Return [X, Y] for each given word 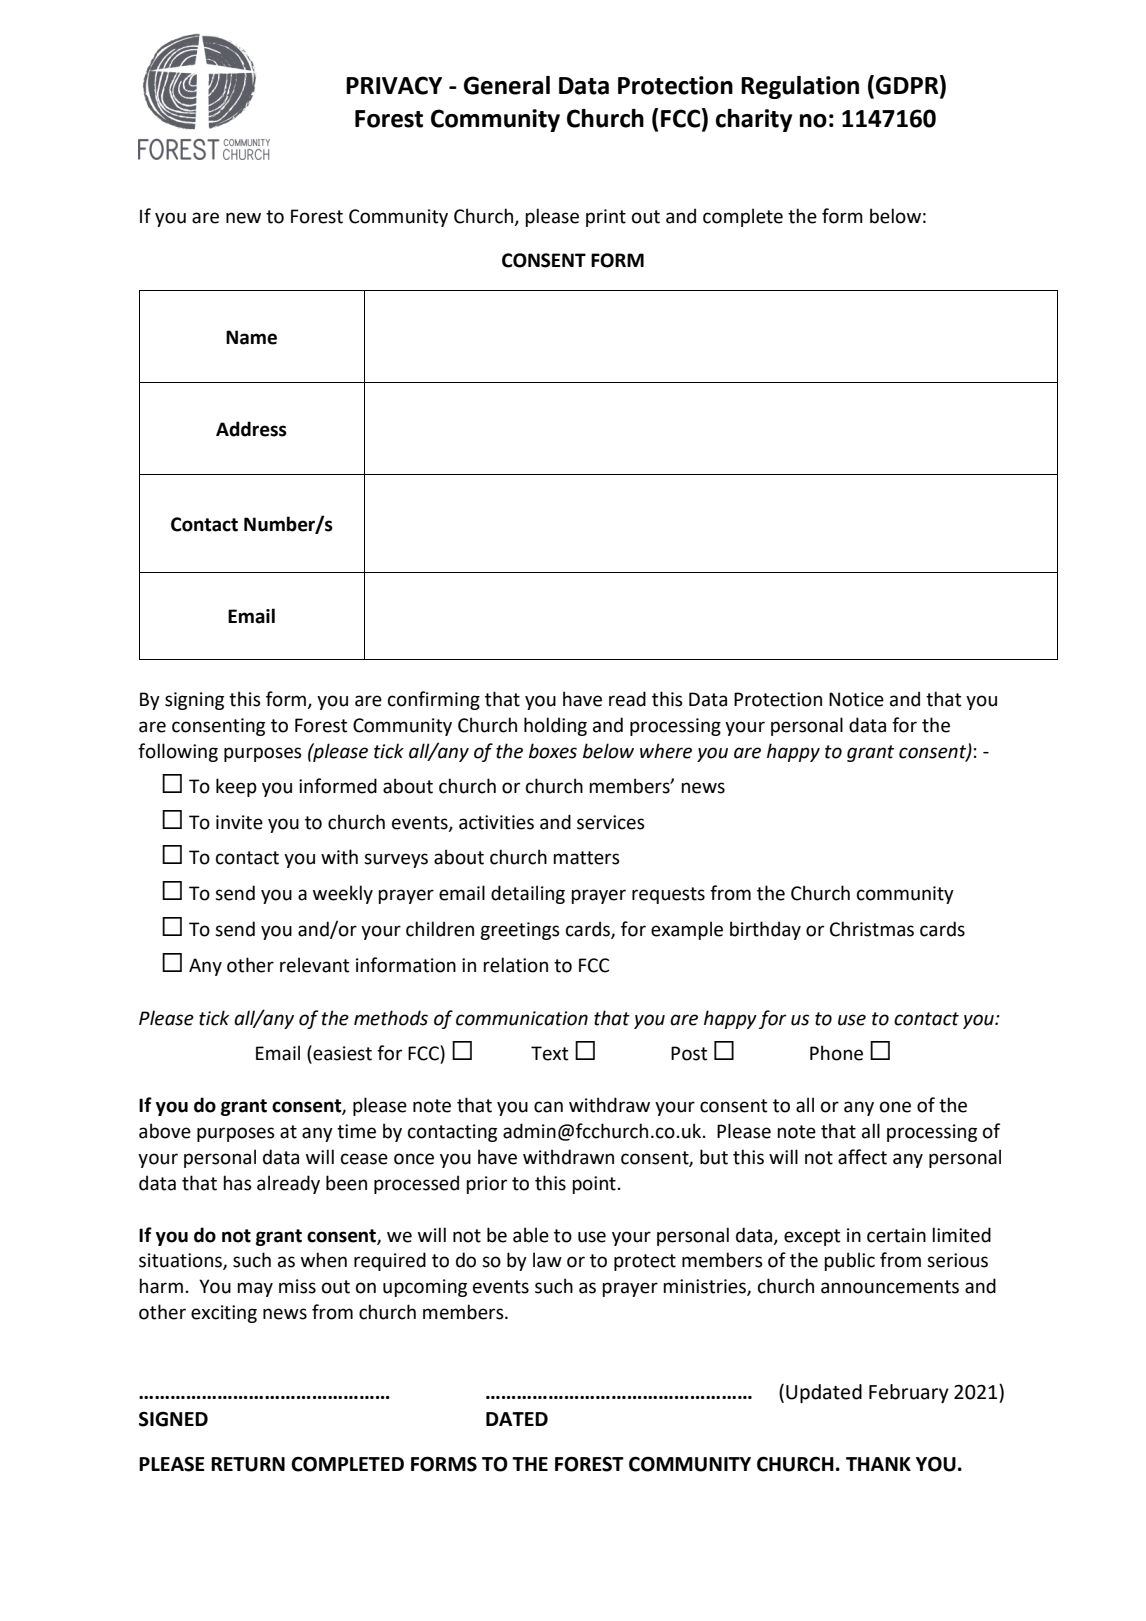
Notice [856, 699]
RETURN [248, 1464]
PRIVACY [394, 85]
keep [236, 787]
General [507, 85]
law [547, 1260]
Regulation [800, 87]
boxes [553, 751]
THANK [878, 1464]
